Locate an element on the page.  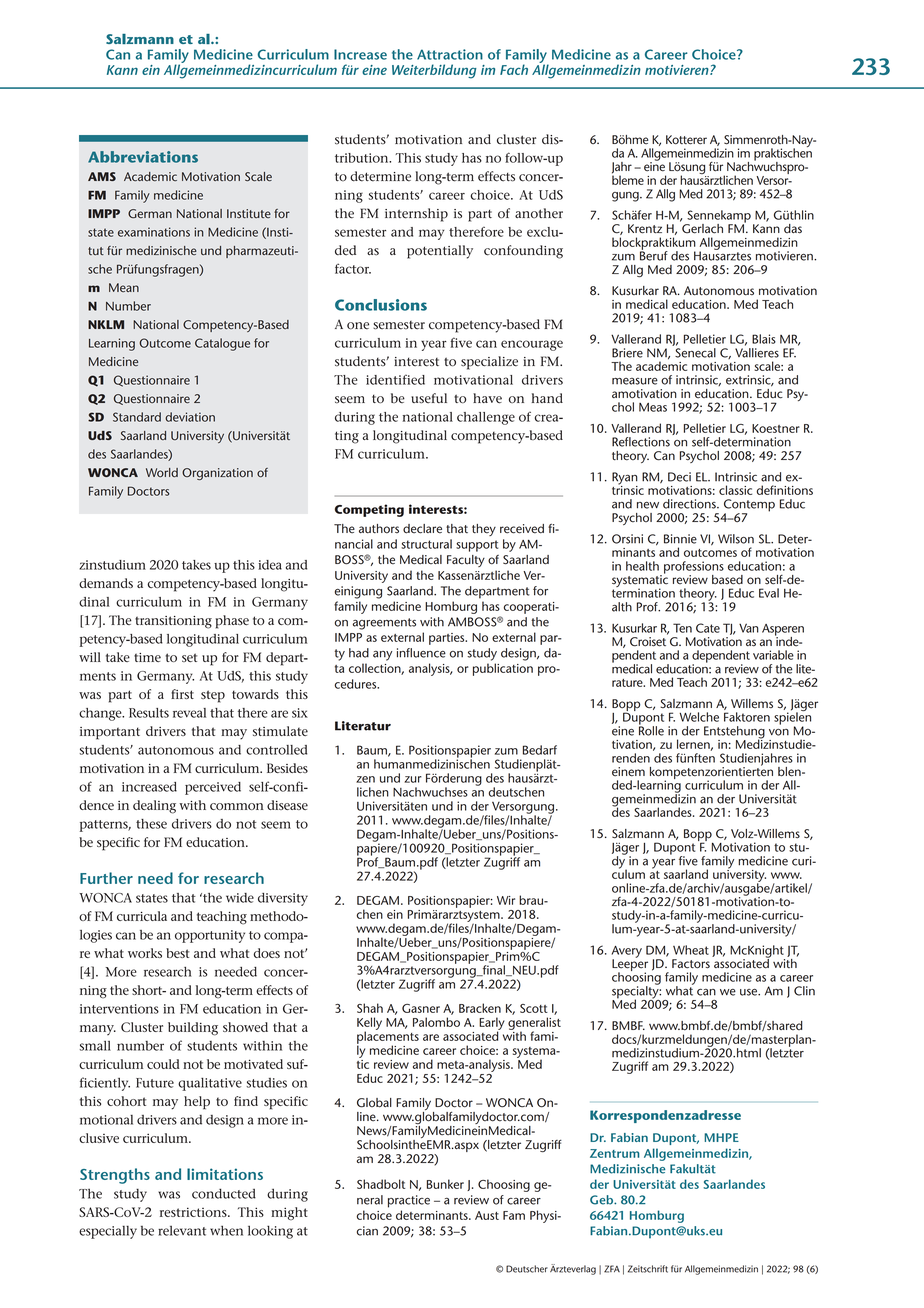
von is located at coordinates (779, 732).
